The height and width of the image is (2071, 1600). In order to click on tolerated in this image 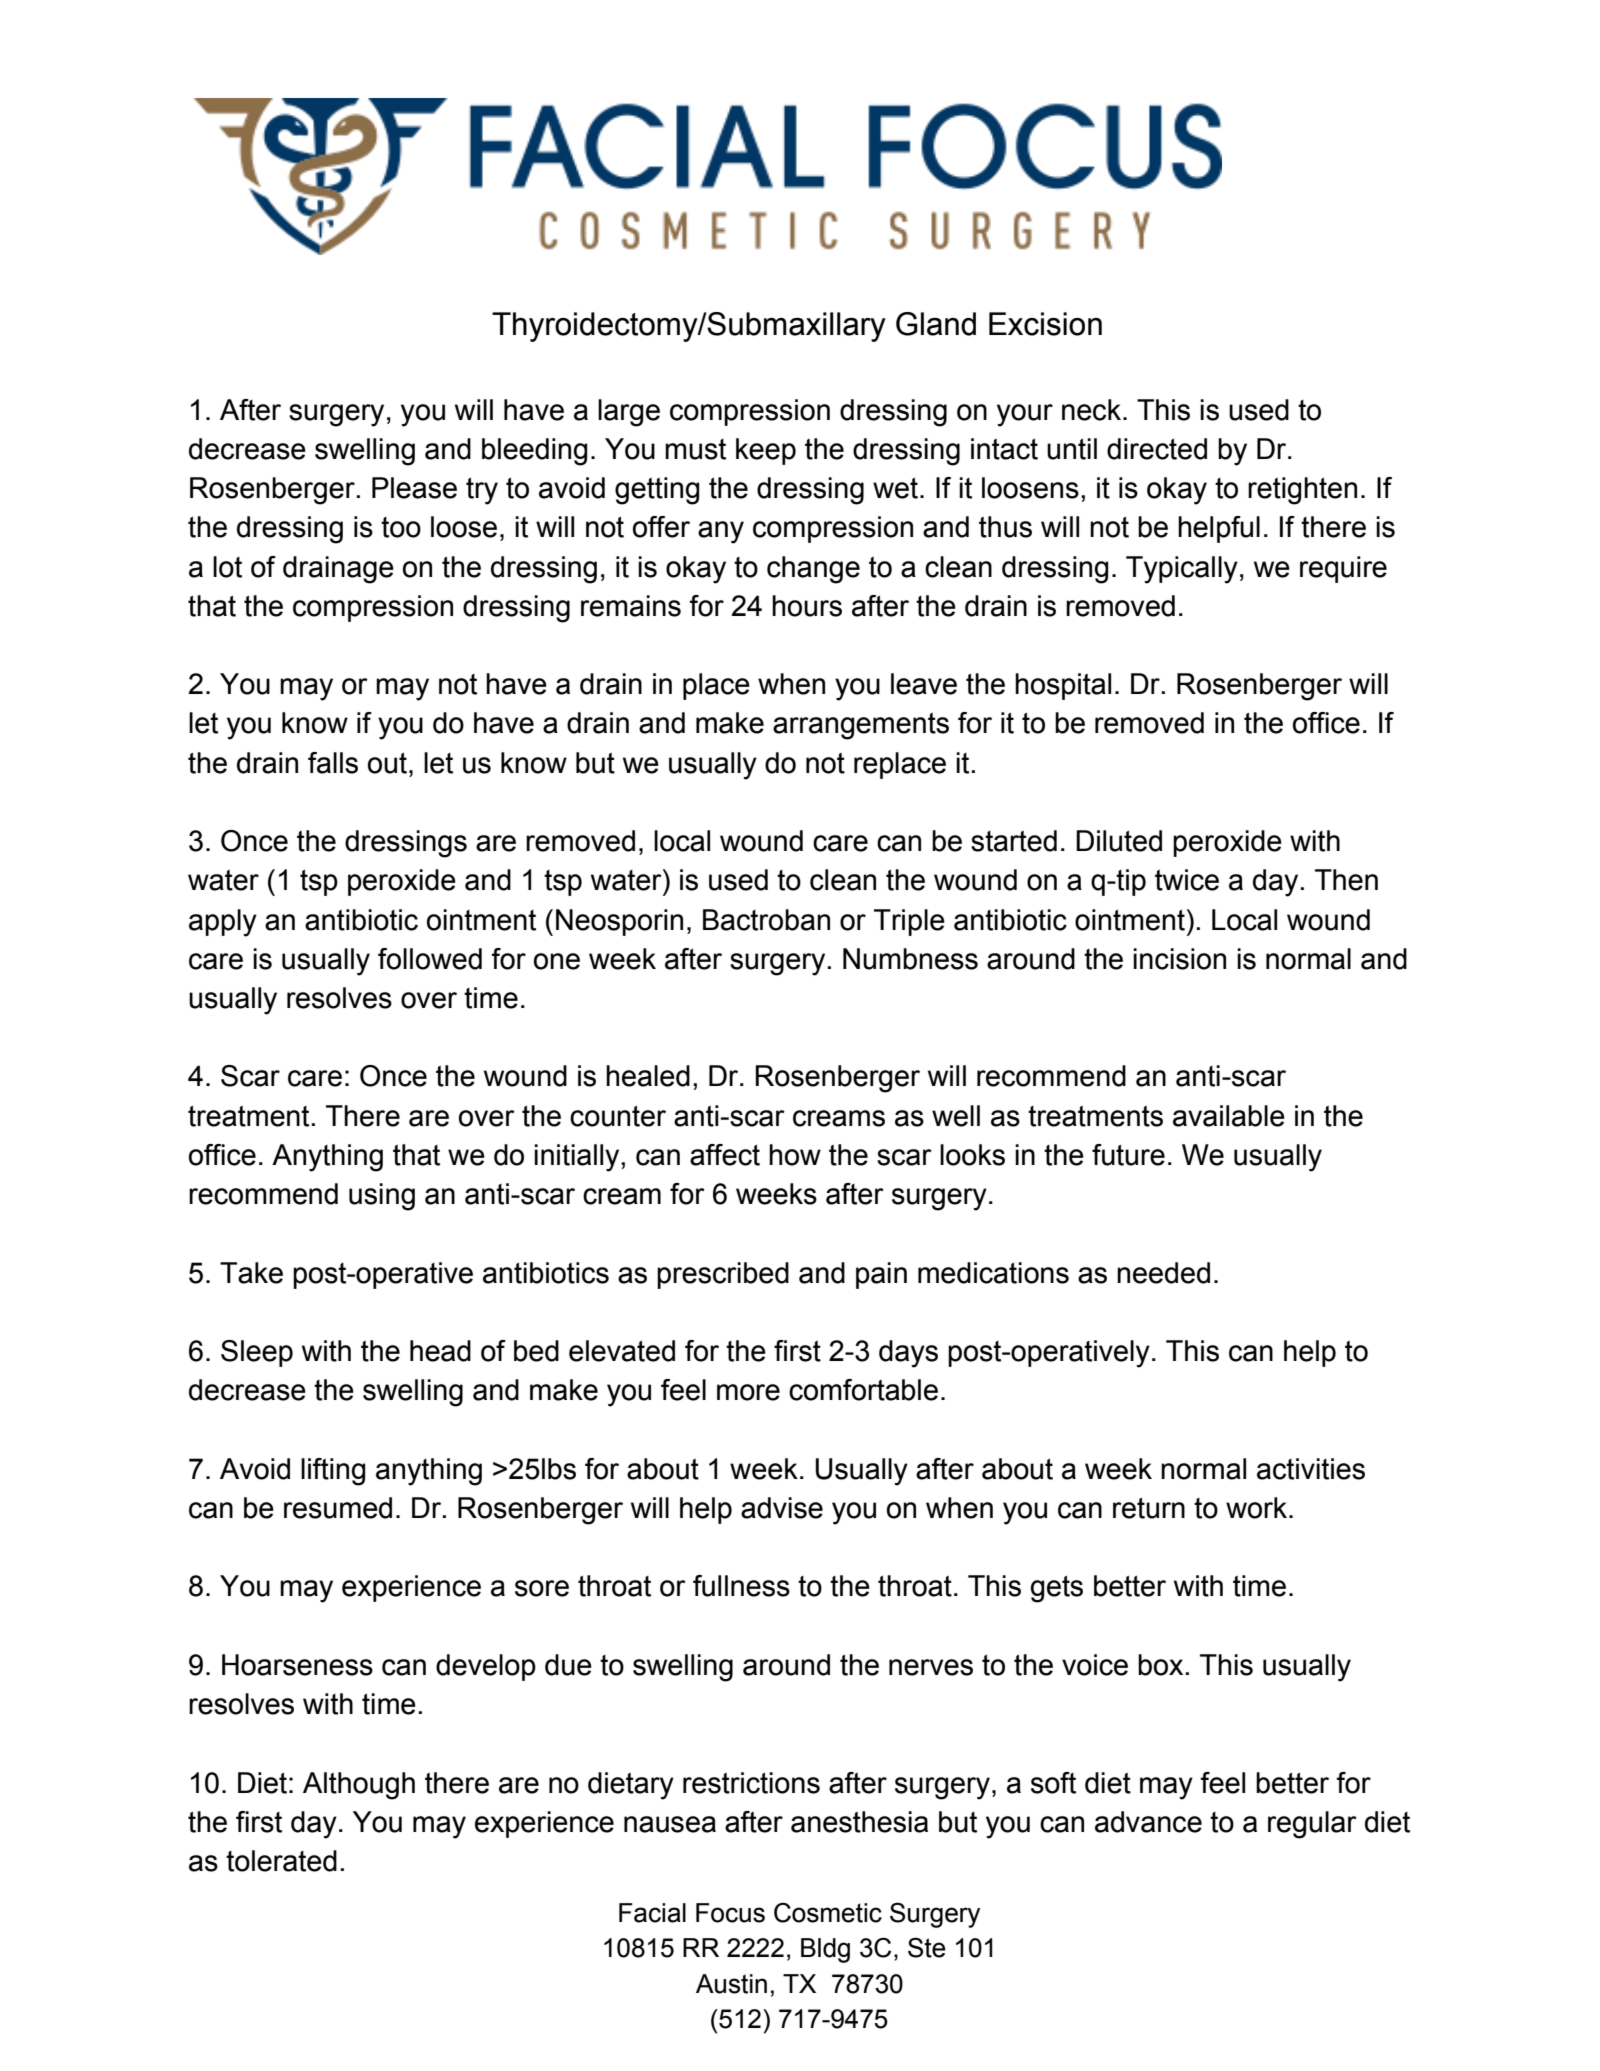, I will do `click(281, 1861)`.
